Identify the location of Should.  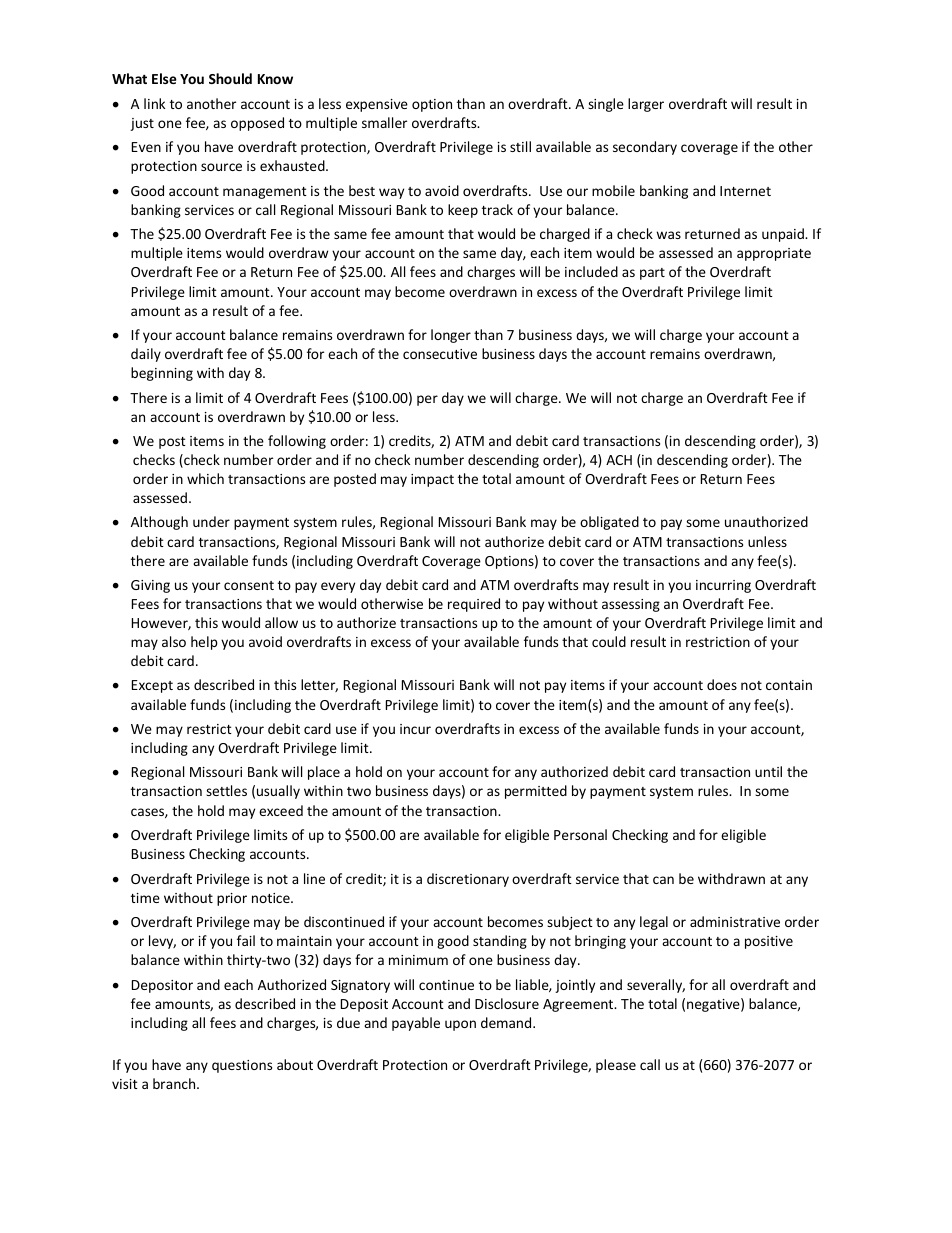
(230, 78).
